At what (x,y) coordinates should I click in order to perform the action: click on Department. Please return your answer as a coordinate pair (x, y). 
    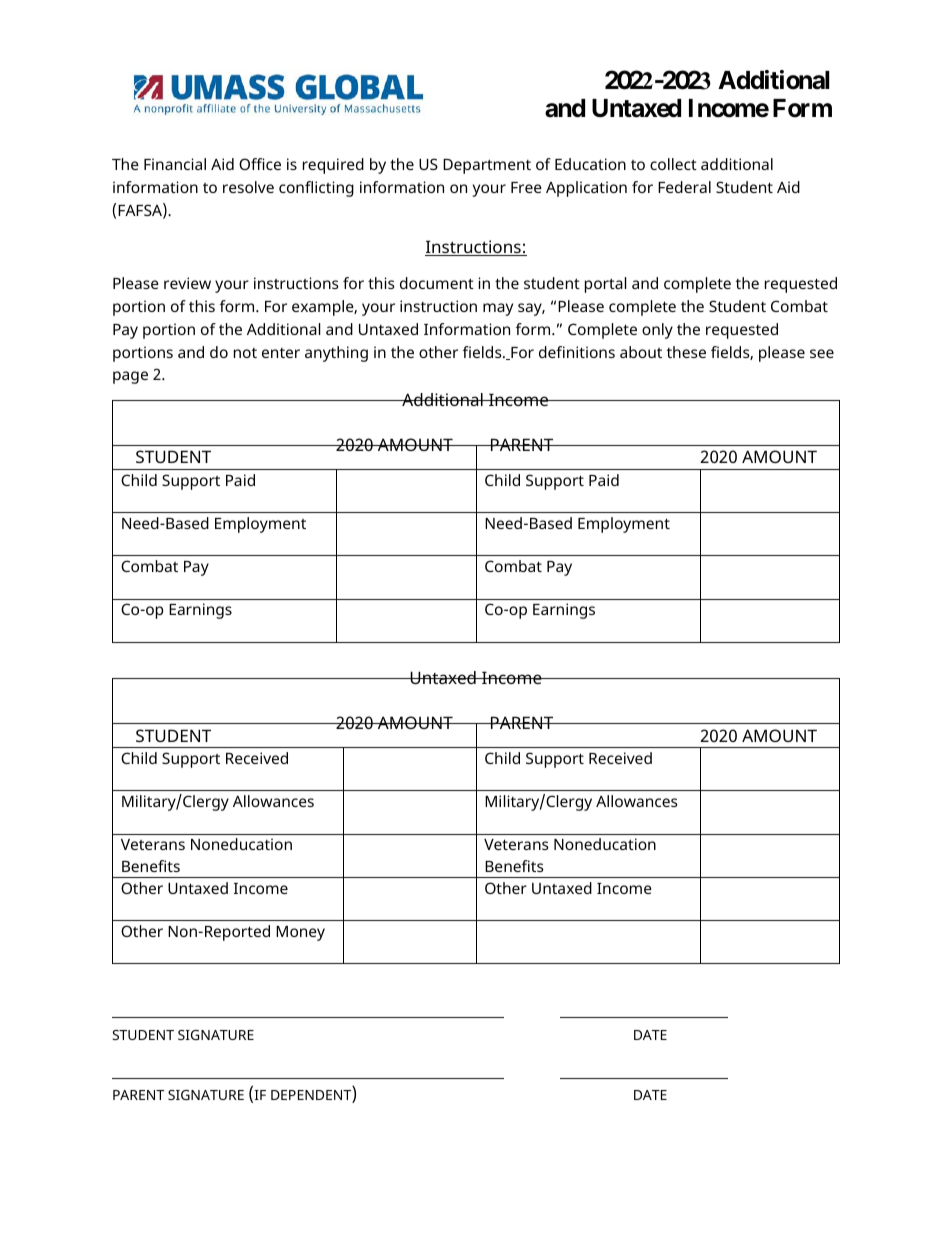
    Looking at the image, I should click on (487, 166).
